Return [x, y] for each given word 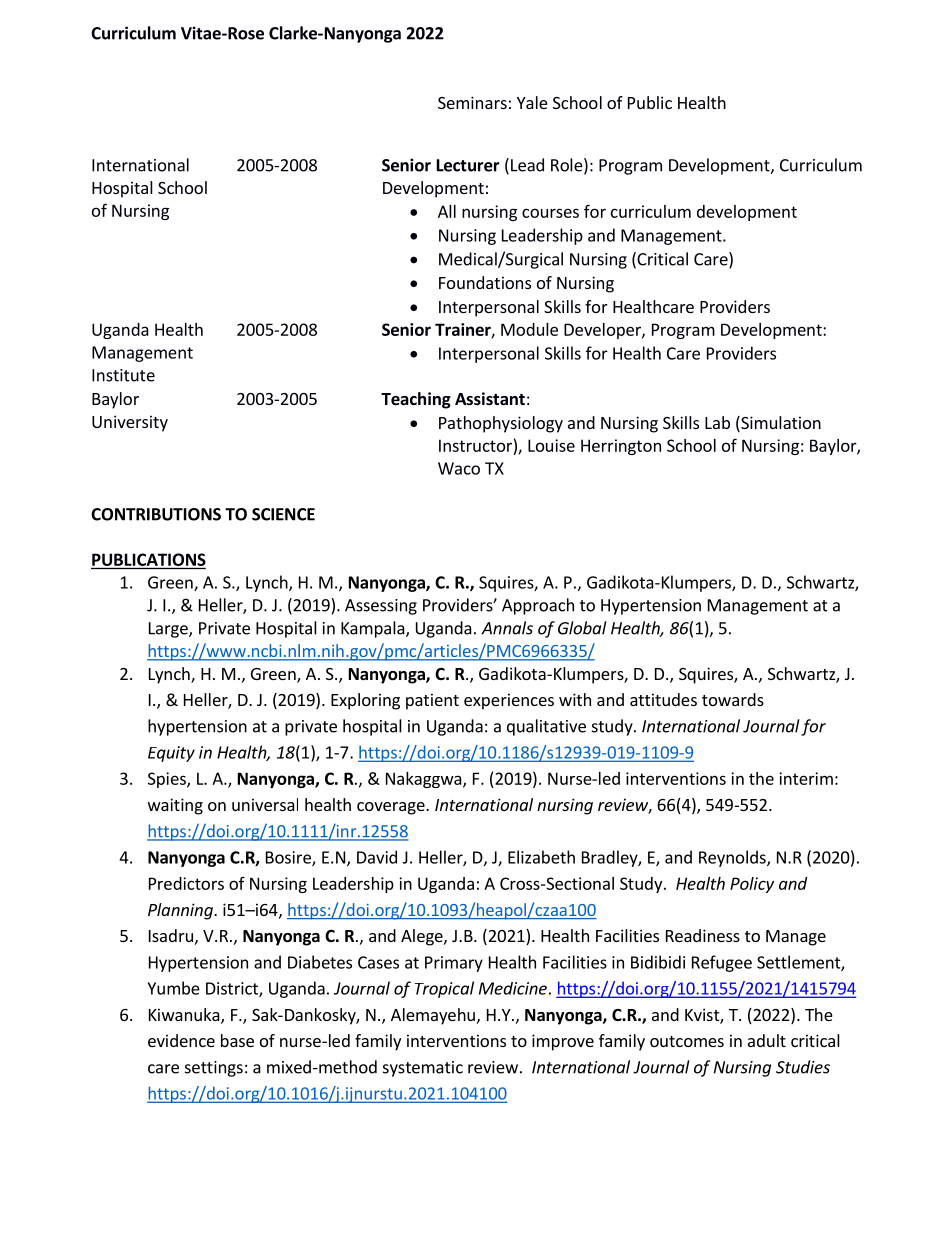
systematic [423, 1069]
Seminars [472, 102]
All [447, 211]
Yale [532, 102]
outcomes [687, 1041]
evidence [181, 1040]
